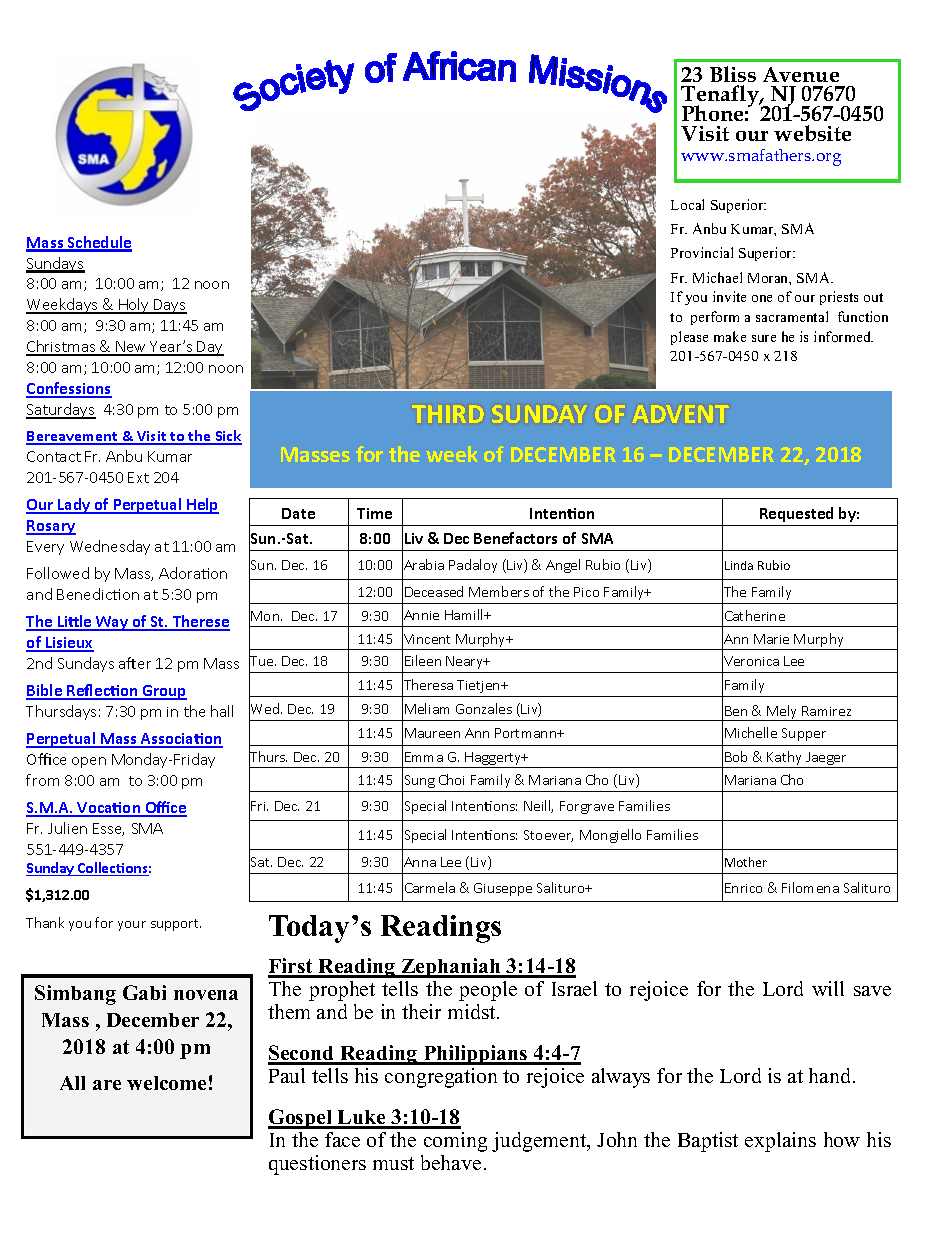 The image size is (952, 1233). Describe the element at coordinates (812, 133) in the screenshot. I see `website` at that location.
